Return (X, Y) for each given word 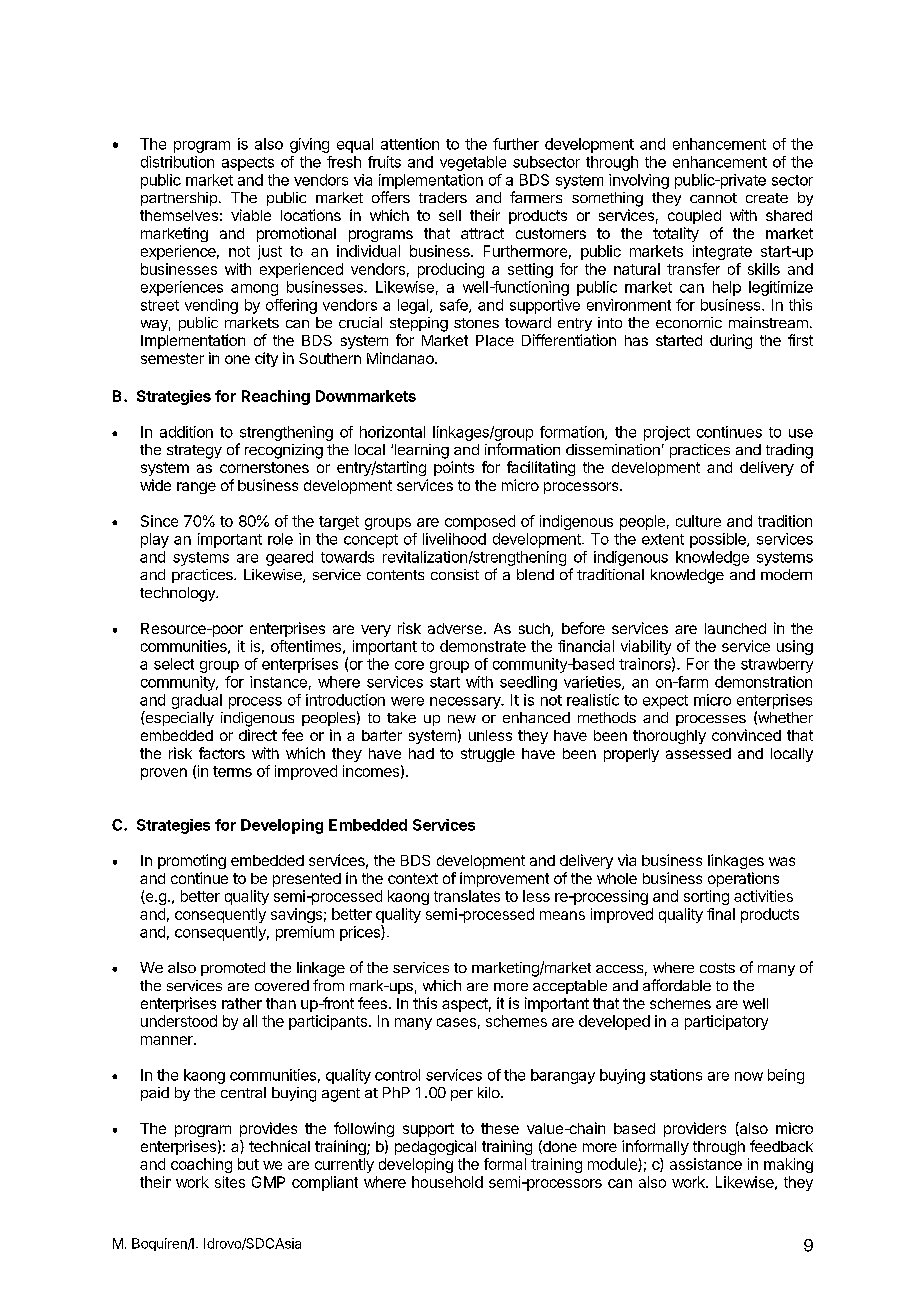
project (667, 433)
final (721, 914)
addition (186, 432)
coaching (201, 1165)
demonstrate (483, 646)
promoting (192, 861)
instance (278, 682)
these (500, 1128)
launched (735, 628)
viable (251, 215)
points (454, 468)
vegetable (473, 163)
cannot (713, 198)
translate (463, 896)
